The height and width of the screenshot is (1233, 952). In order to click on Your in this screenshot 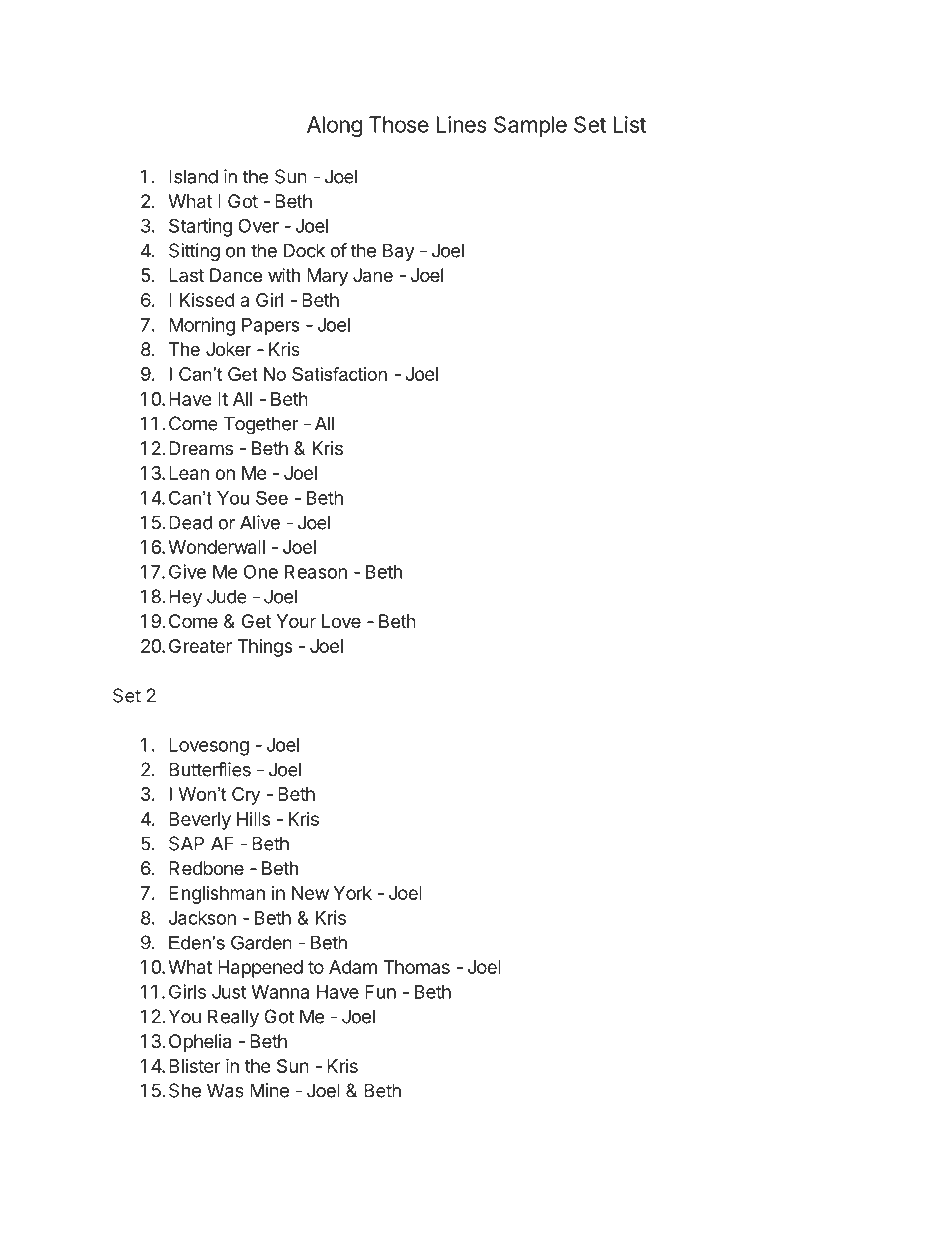, I will do `click(296, 621)`.
